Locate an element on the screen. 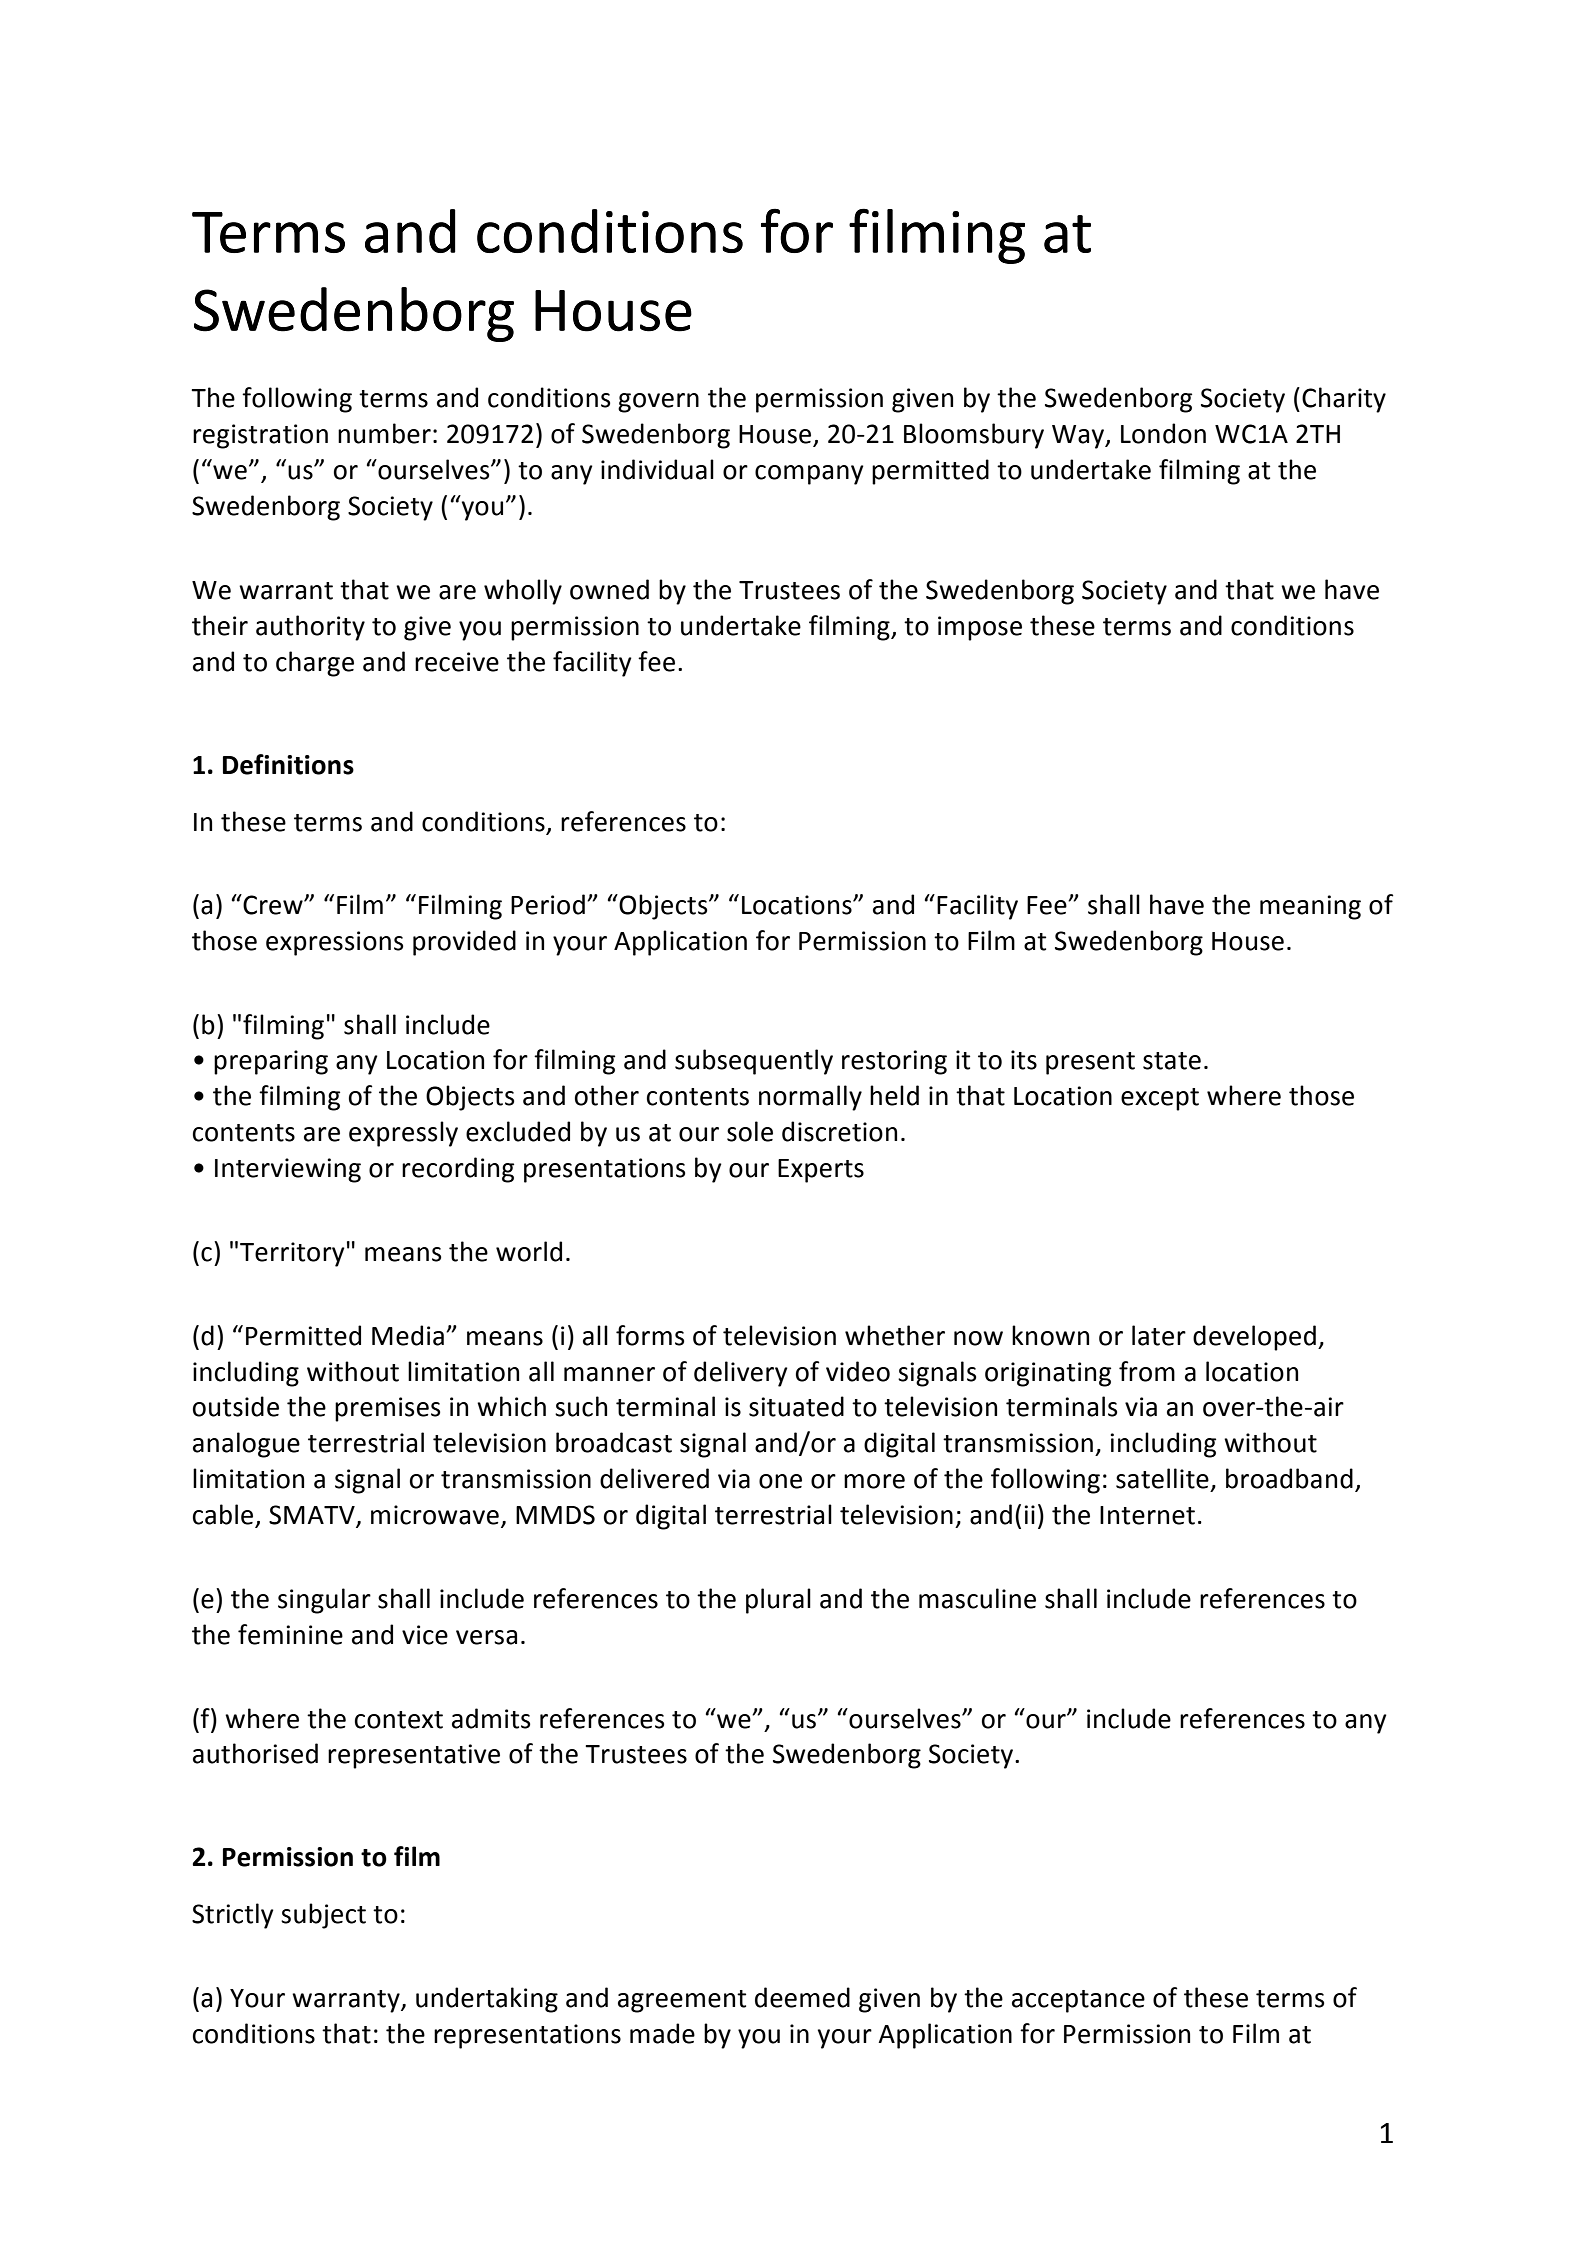 The height and width of the screenshot is (2246, 1587). acceptance is located at coordinates (1078, 2001).
